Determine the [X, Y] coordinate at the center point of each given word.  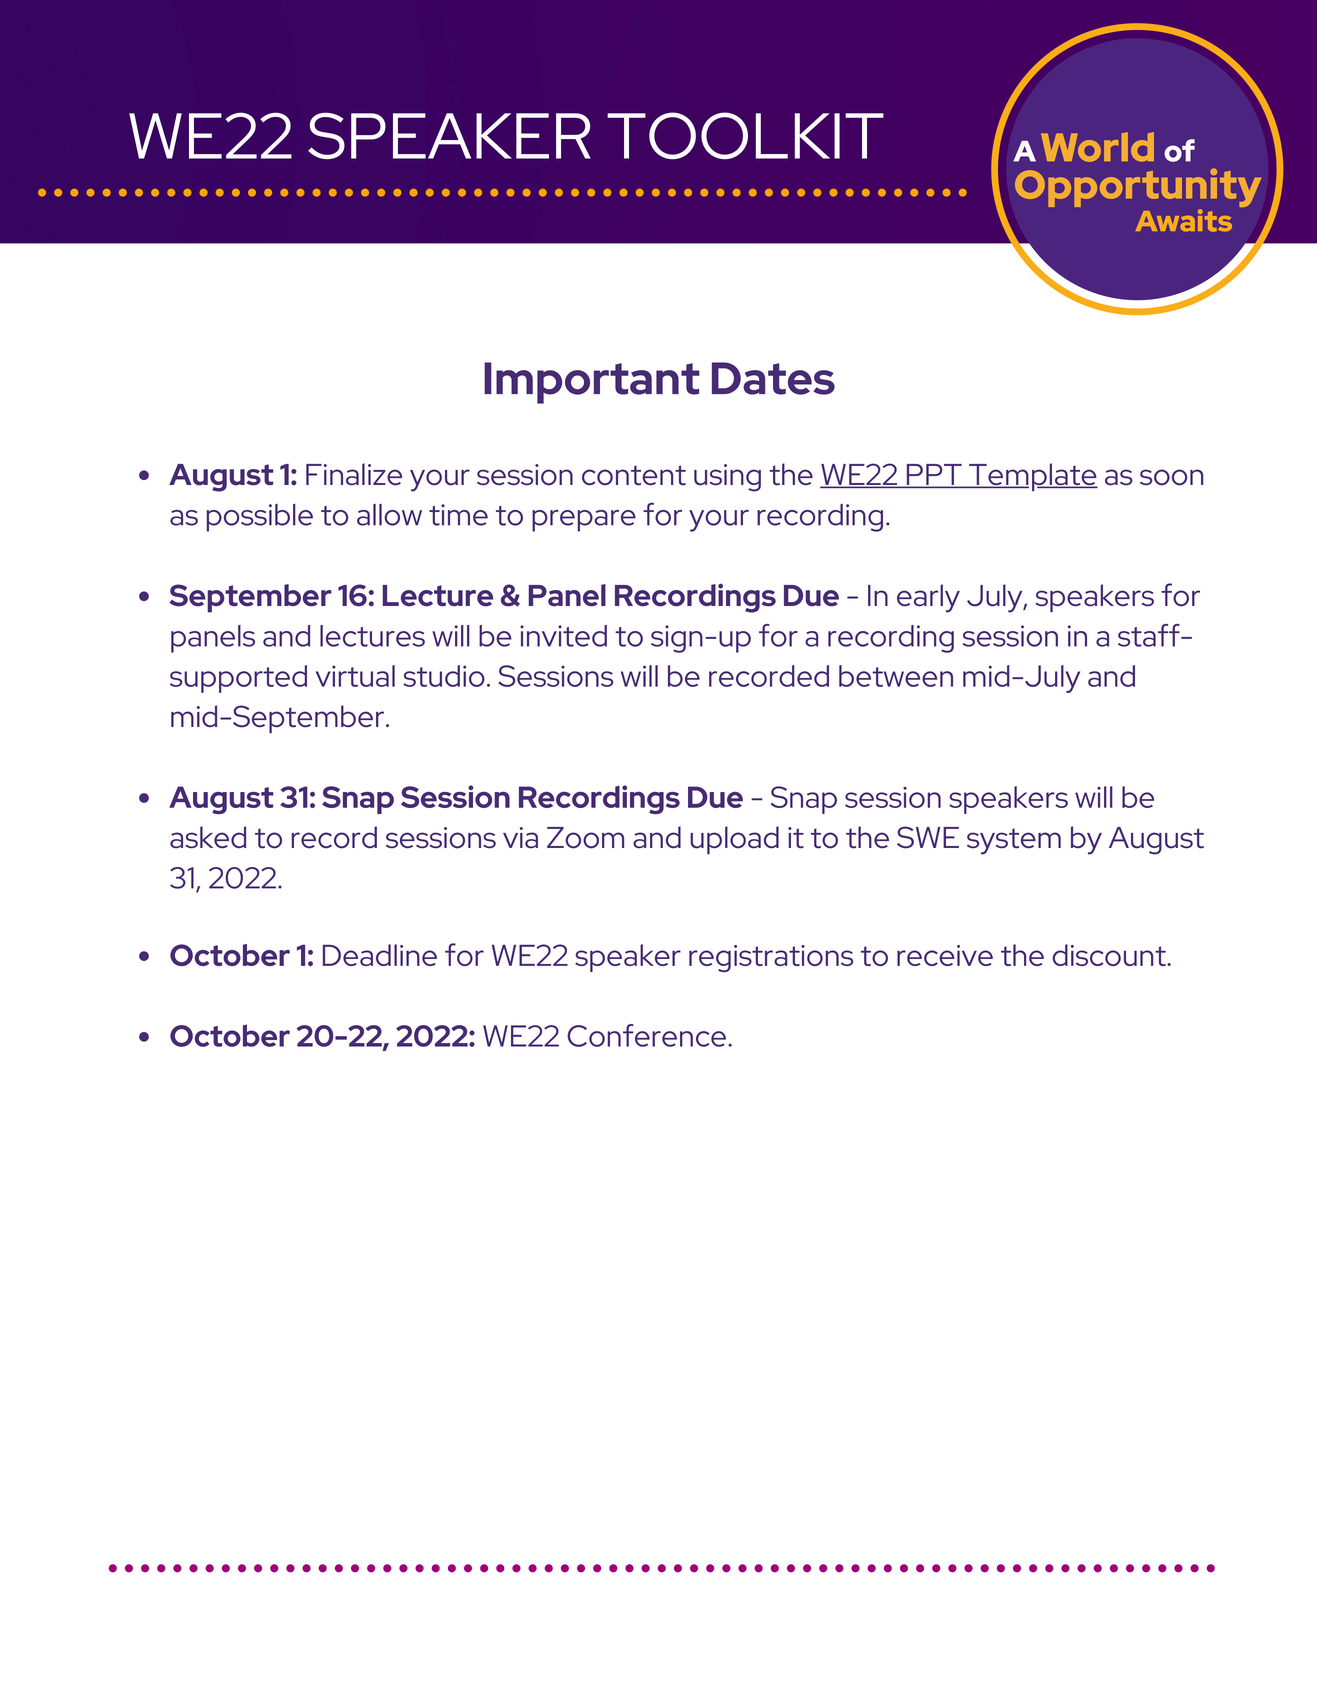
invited [563, 636]
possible [260, 518]
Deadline [380, 955]
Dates [773, 378]
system [1014, 841]
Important [592, 383]
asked [208, 837]
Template [1032, 477]
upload [734, 840]
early [928, 598]
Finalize [354, 474]
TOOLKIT [745, 135]
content [634, 475]
